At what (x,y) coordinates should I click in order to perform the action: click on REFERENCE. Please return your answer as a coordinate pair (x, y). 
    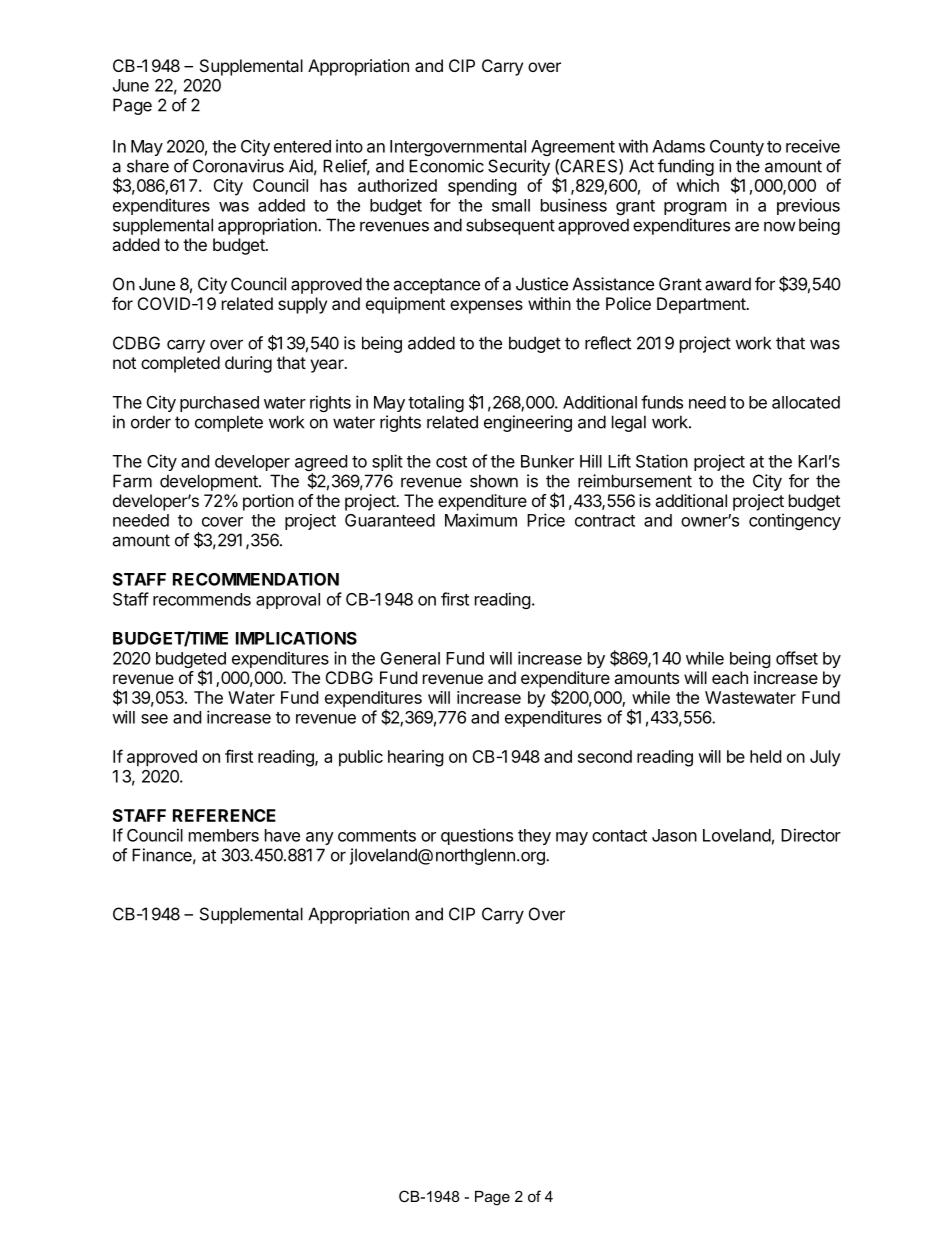
    Looking at the image, I should click on (224, 815).
